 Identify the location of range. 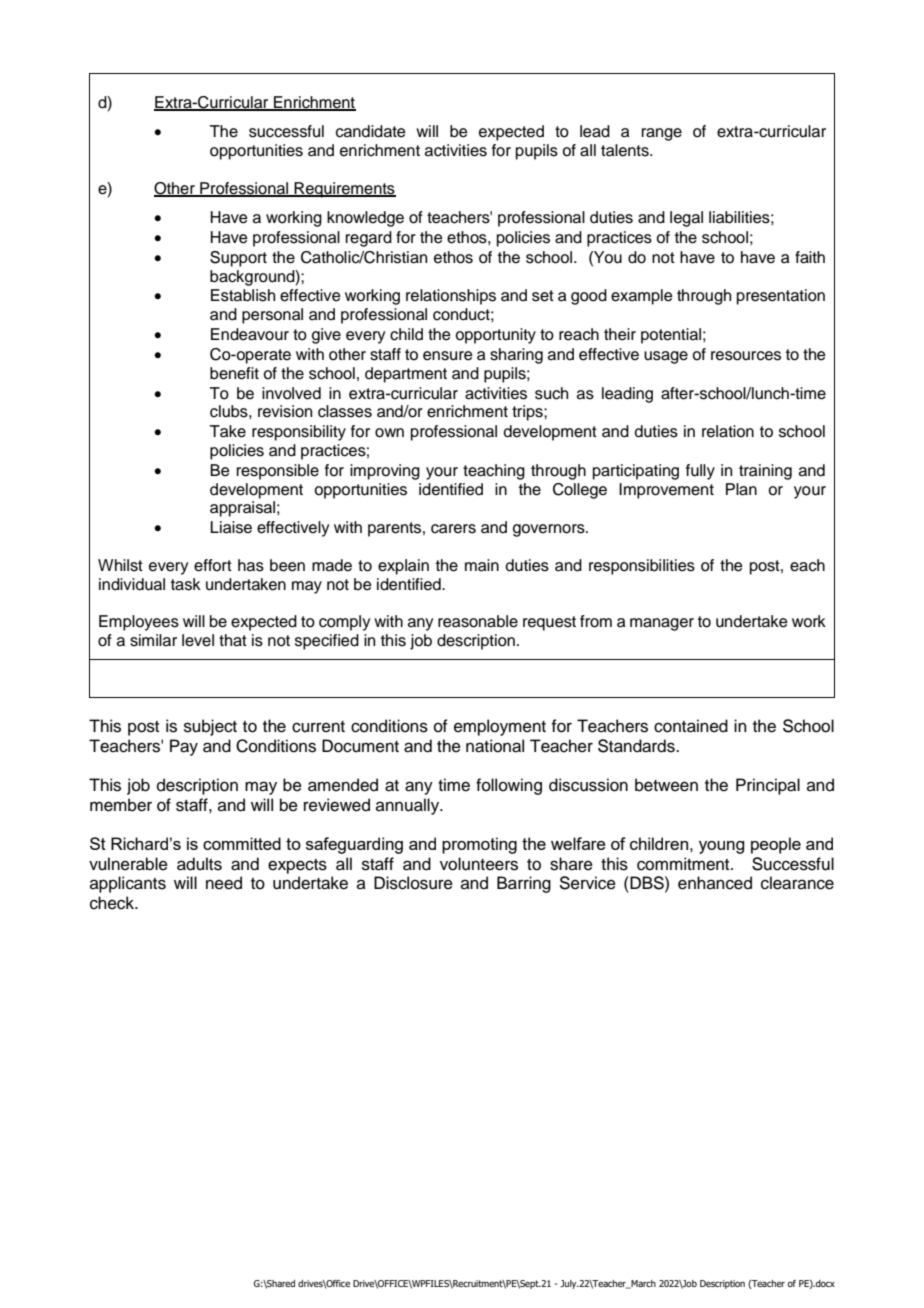
(662, 134).
